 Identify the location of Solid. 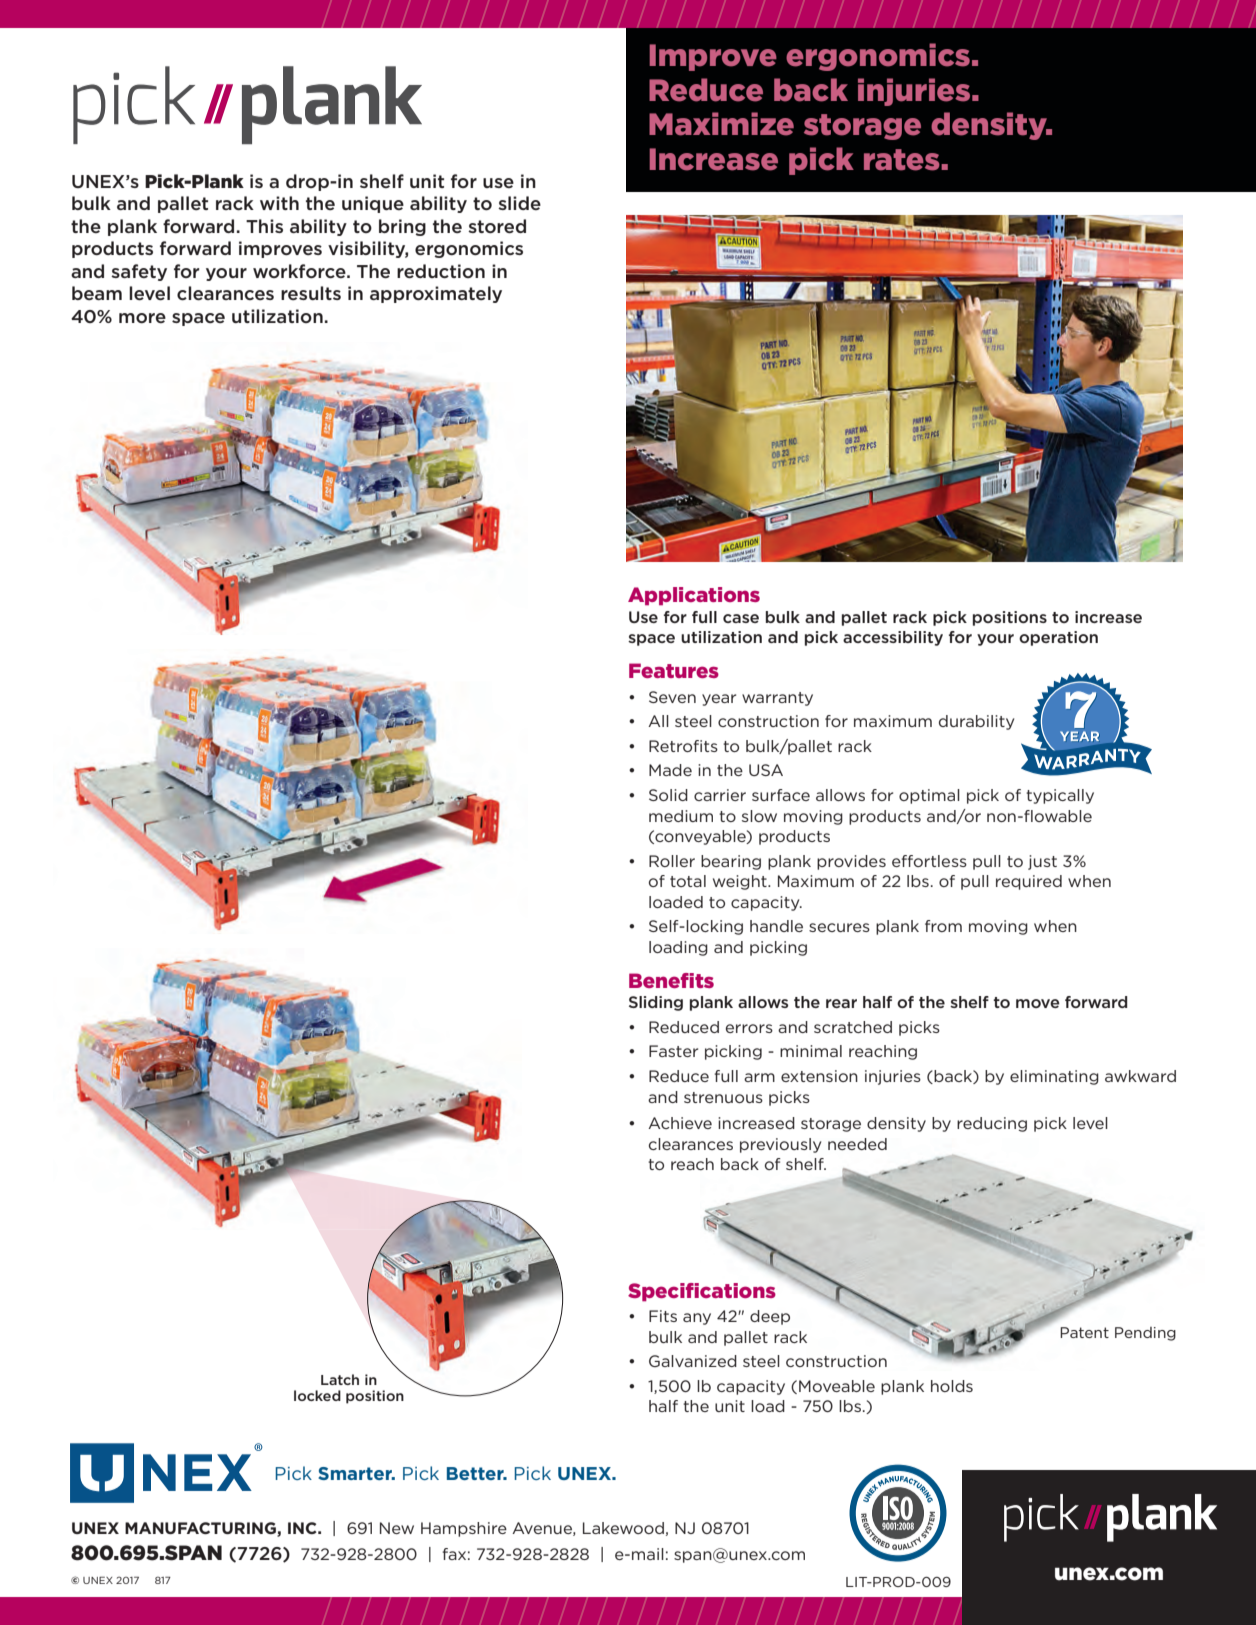
(668, 795).
